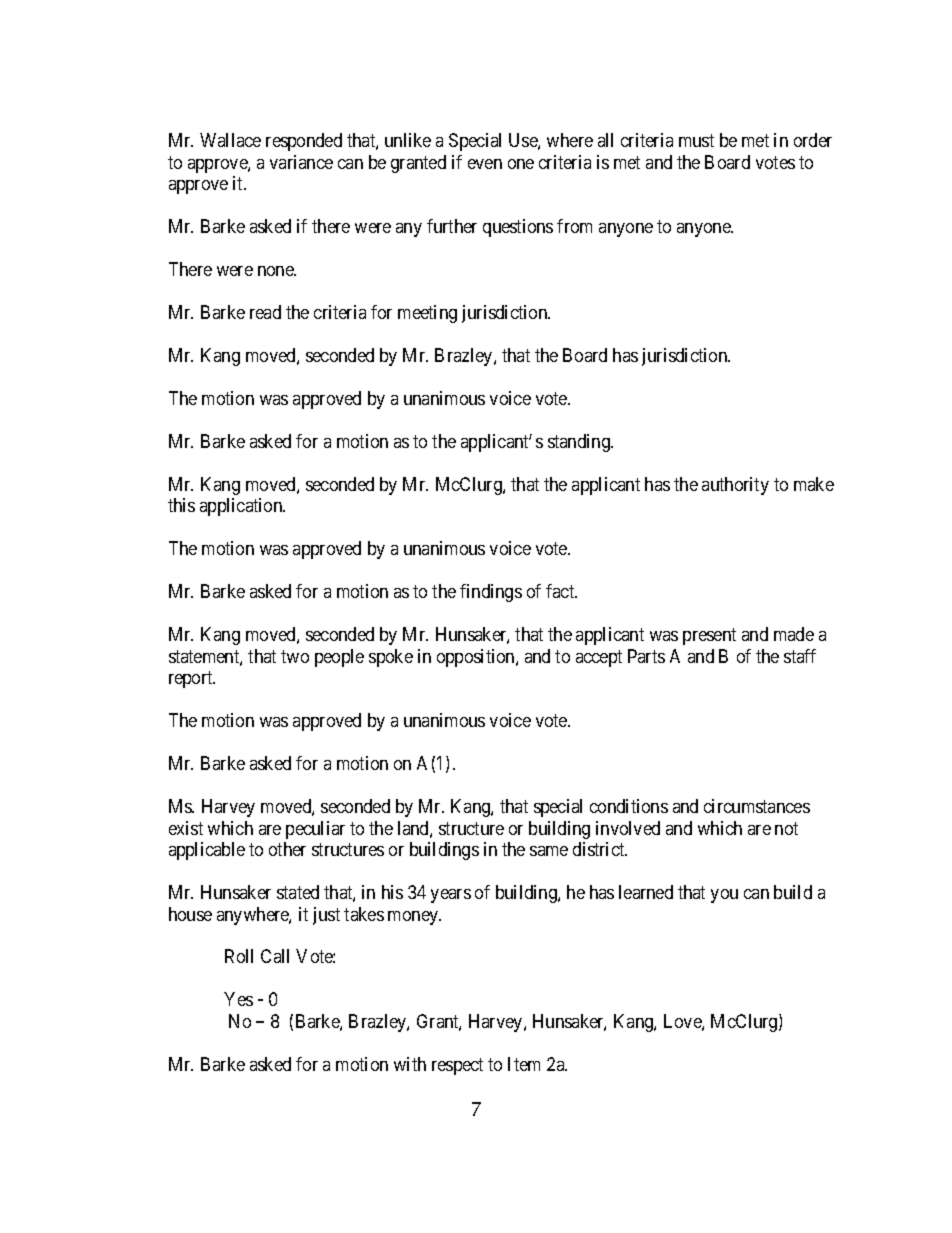 This image has height=1233, width=952. I want to click on variance, so click(301, 162).
